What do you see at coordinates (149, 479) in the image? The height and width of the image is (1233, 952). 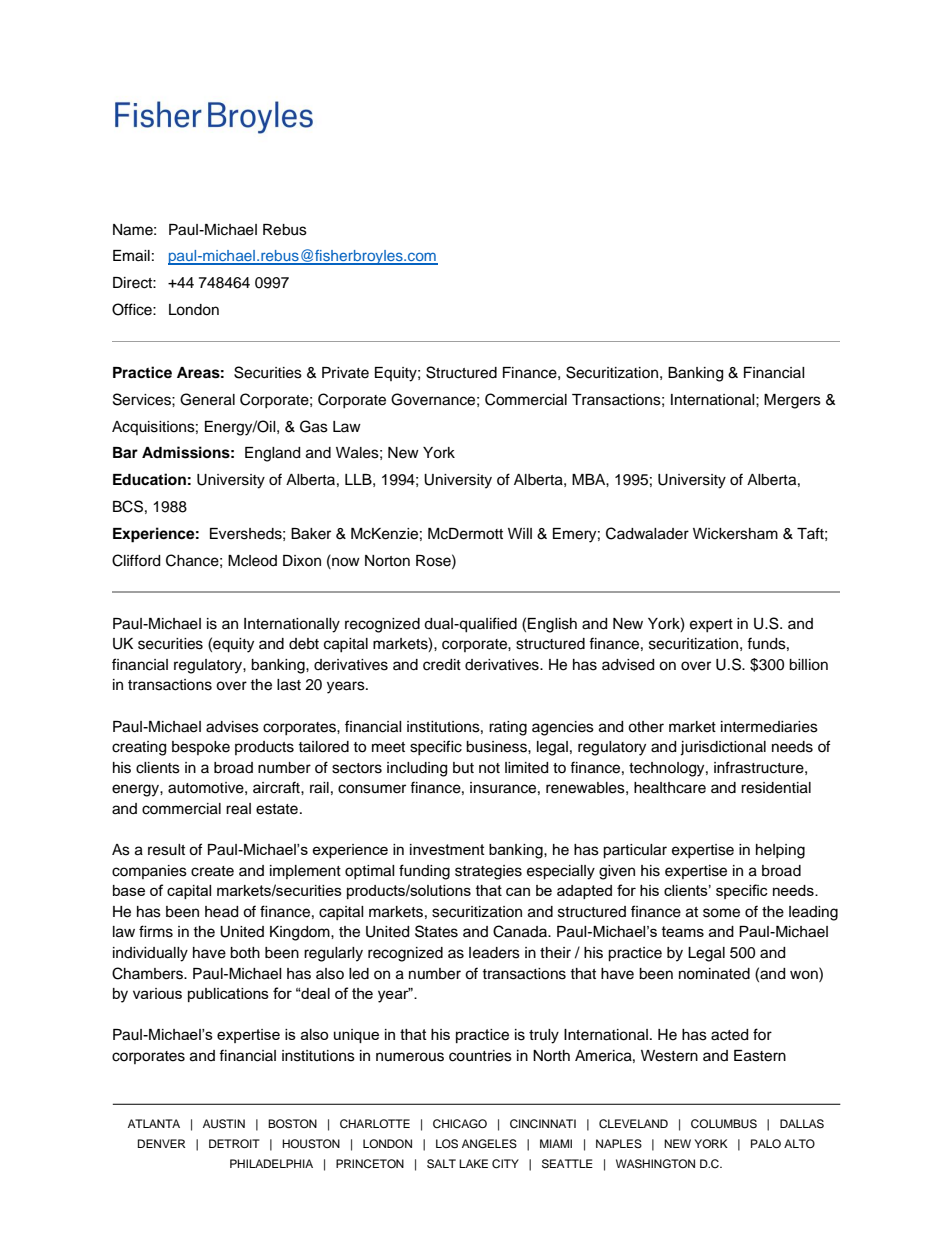 I see `Education` at bounding box center [149, 479].
